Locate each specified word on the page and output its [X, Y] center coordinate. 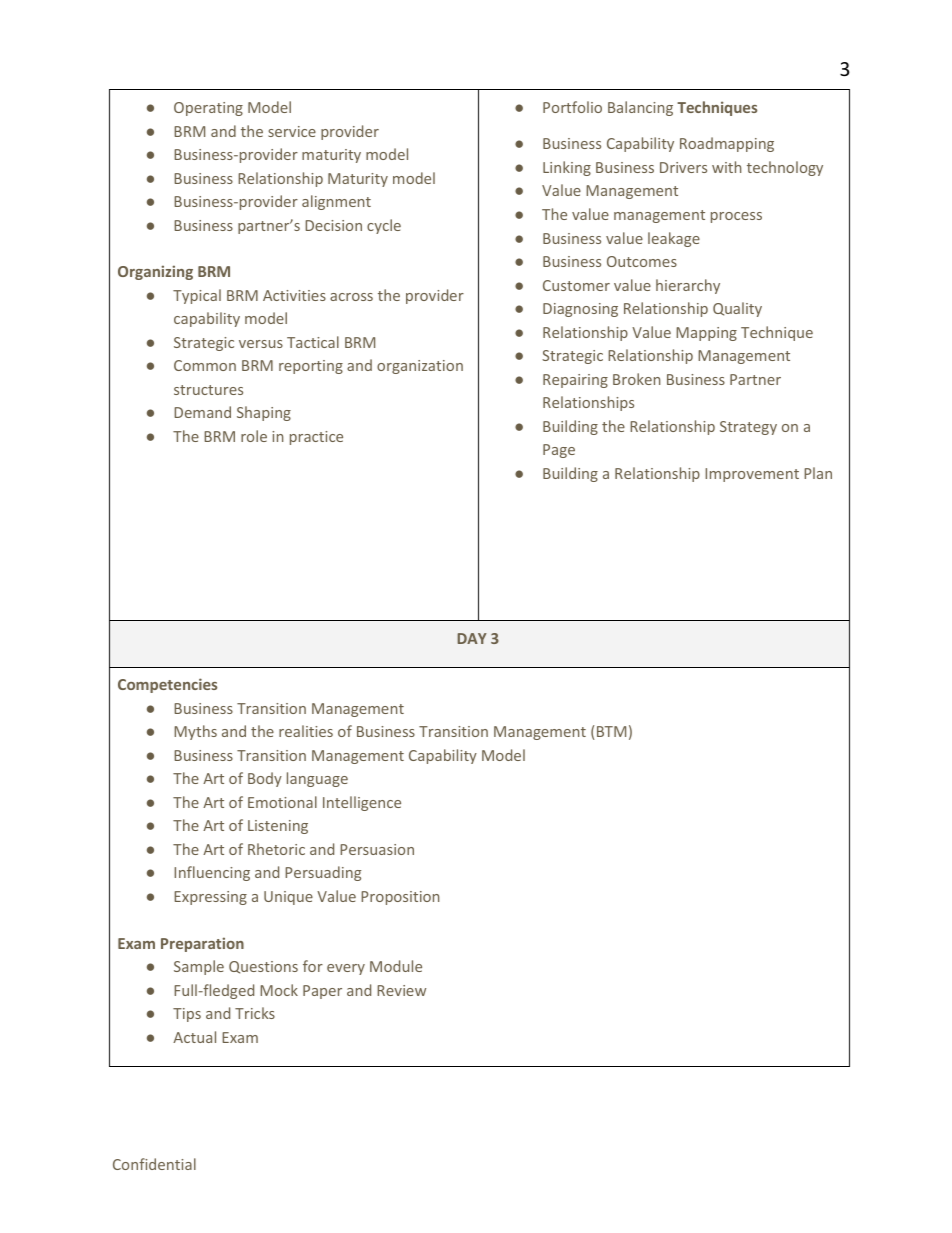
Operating [208, 109]
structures [208, 390]
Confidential [154, 1164]
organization [420, 367]
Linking [567, 168]
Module [396, 966]
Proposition [400, 898]
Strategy [748, 428]
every [346, 969]
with [726, 167]
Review [401, 990]
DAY [472, 638]
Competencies [167, 685]
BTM [611, 731]
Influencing [212, 873]
